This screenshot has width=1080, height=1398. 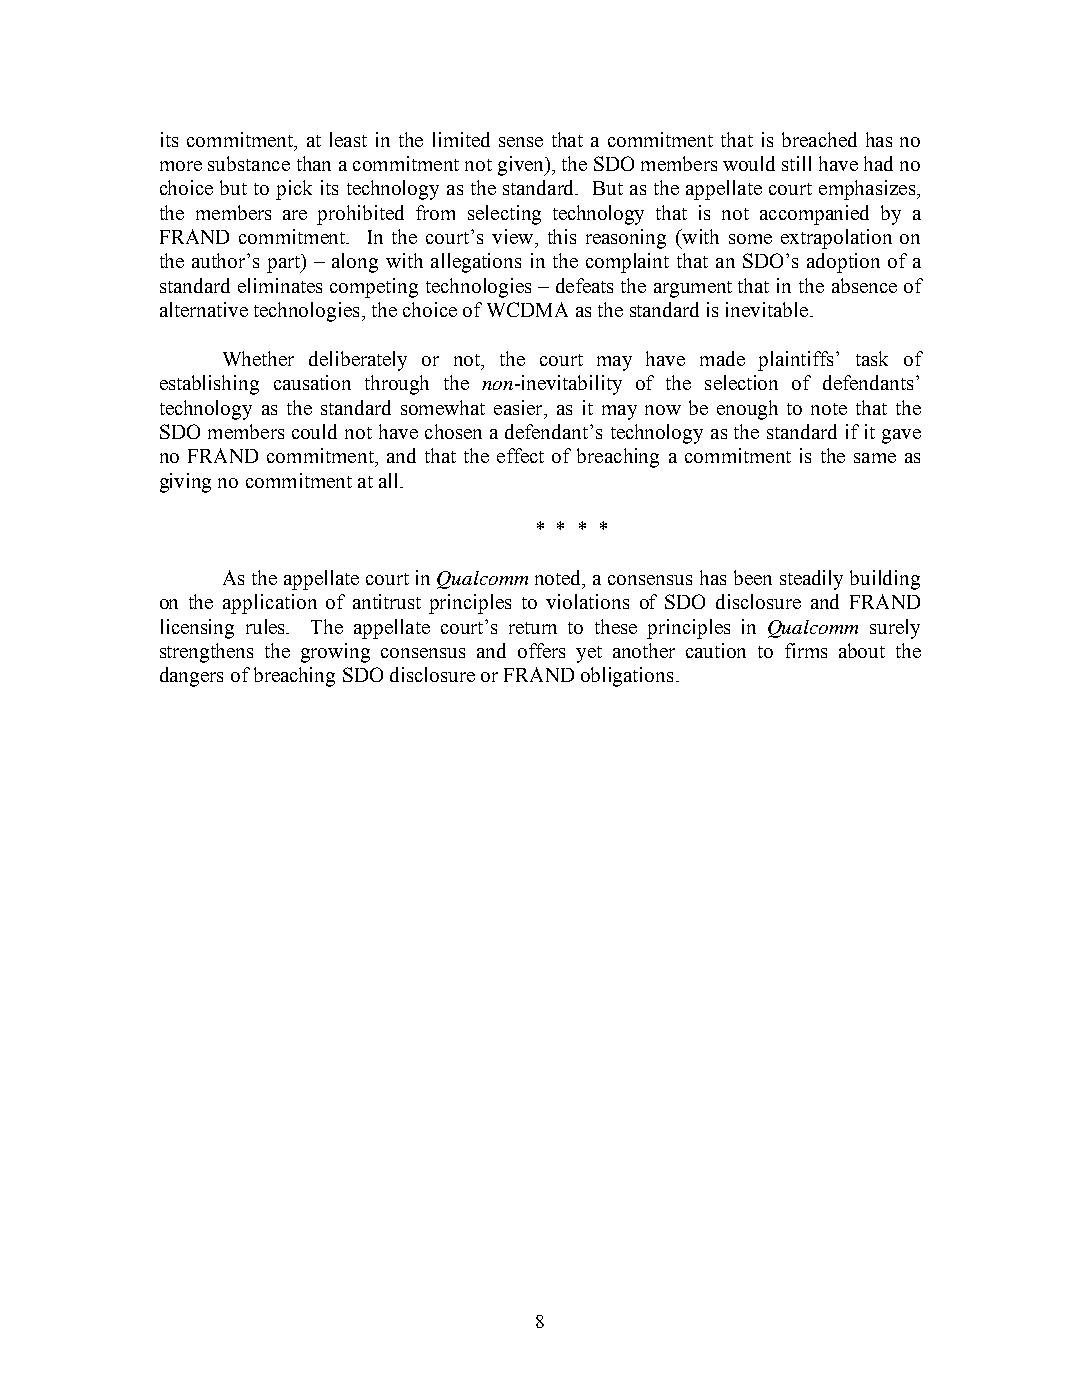 What do you see at coordinates (584, 285) in the screenshot?
I see `defeats` at bounding box center [584, 285].
